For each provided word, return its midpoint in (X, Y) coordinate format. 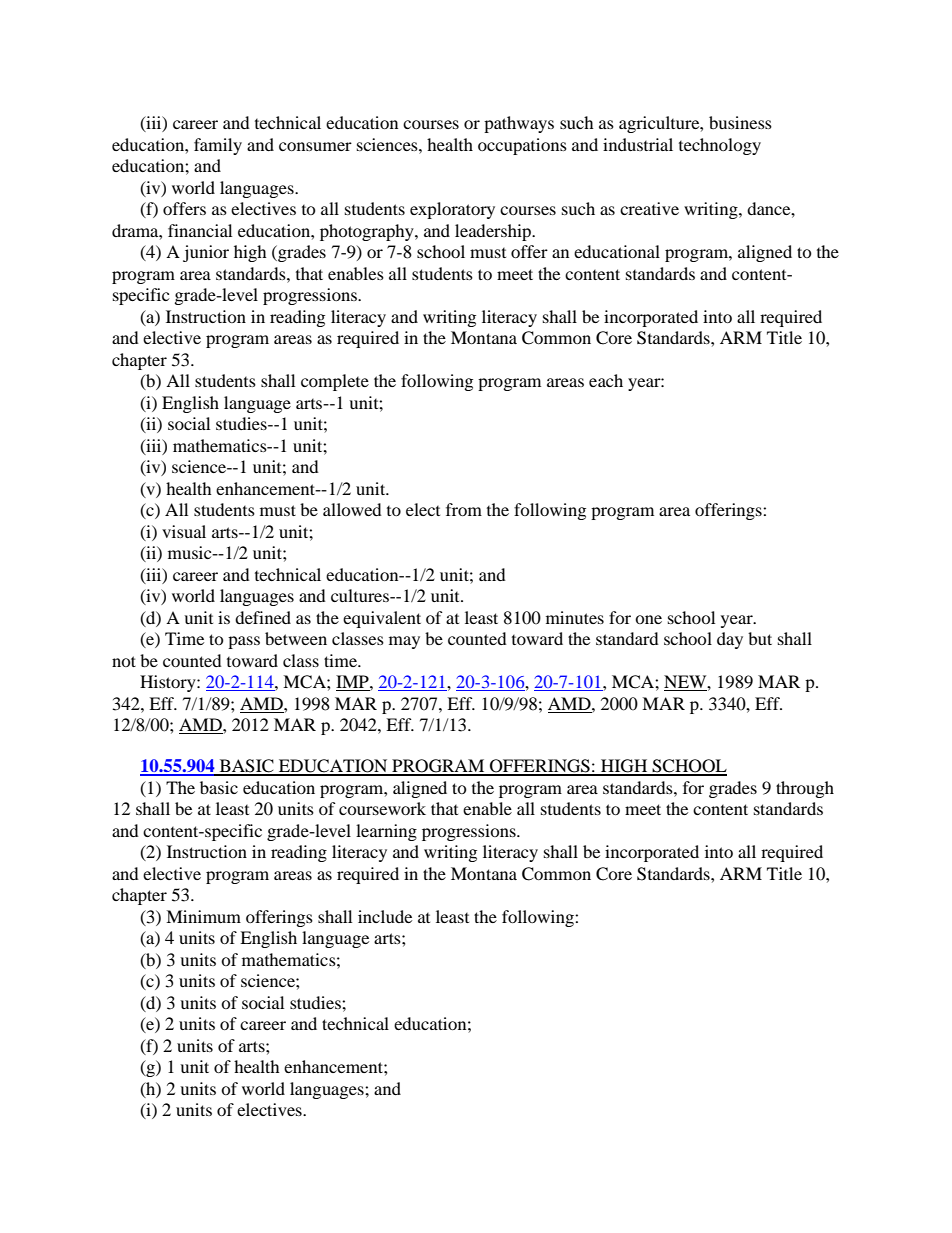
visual (184, 531)
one (648, 619)
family (218, 146)
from (464, 509)
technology (720, 146)
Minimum (203, 916)
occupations (522, 146)
